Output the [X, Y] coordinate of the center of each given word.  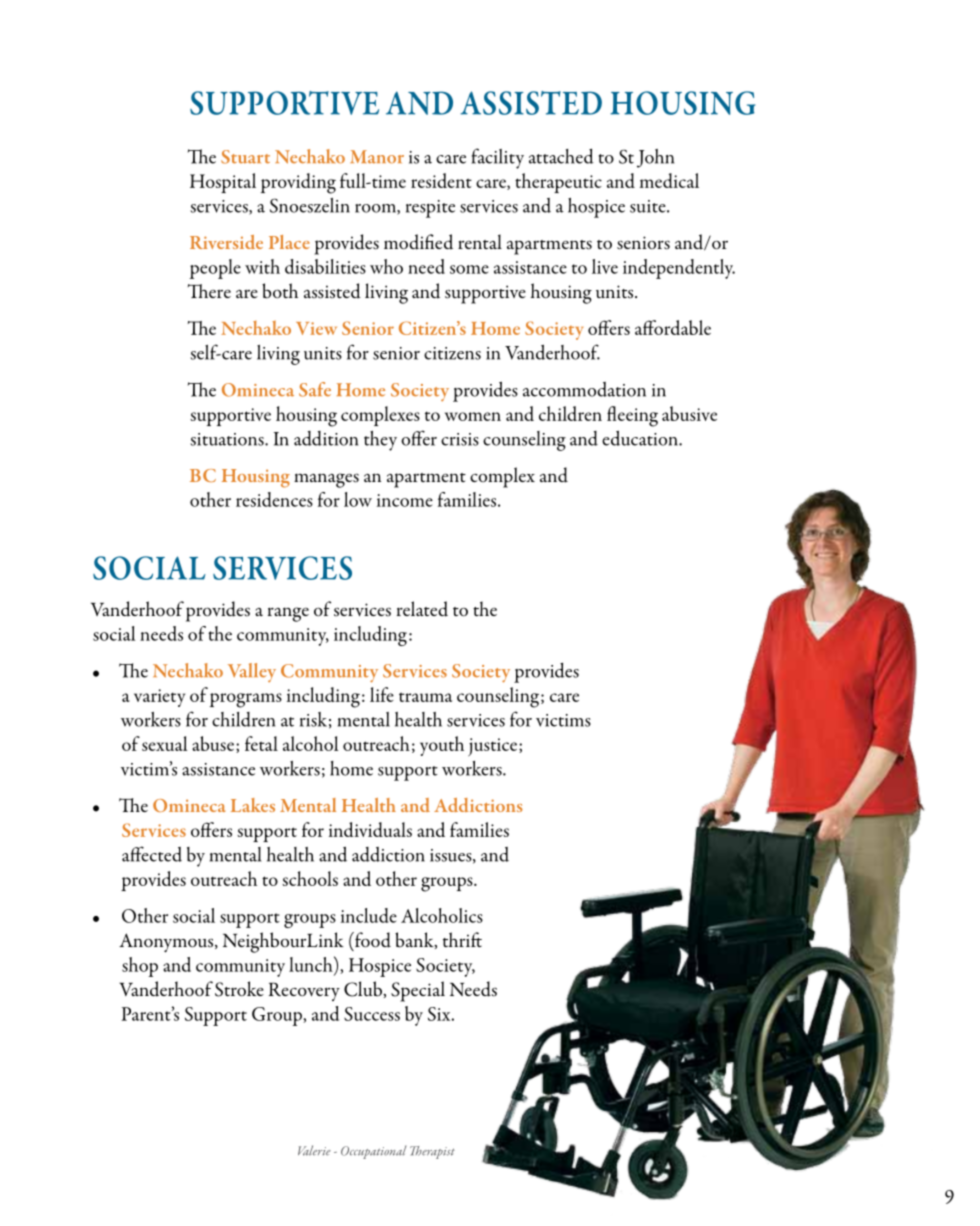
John [655, 158]
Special [418, 991]
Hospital [223, 183]
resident [441, 180]
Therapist [432, 1152]
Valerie [314, 1150]
